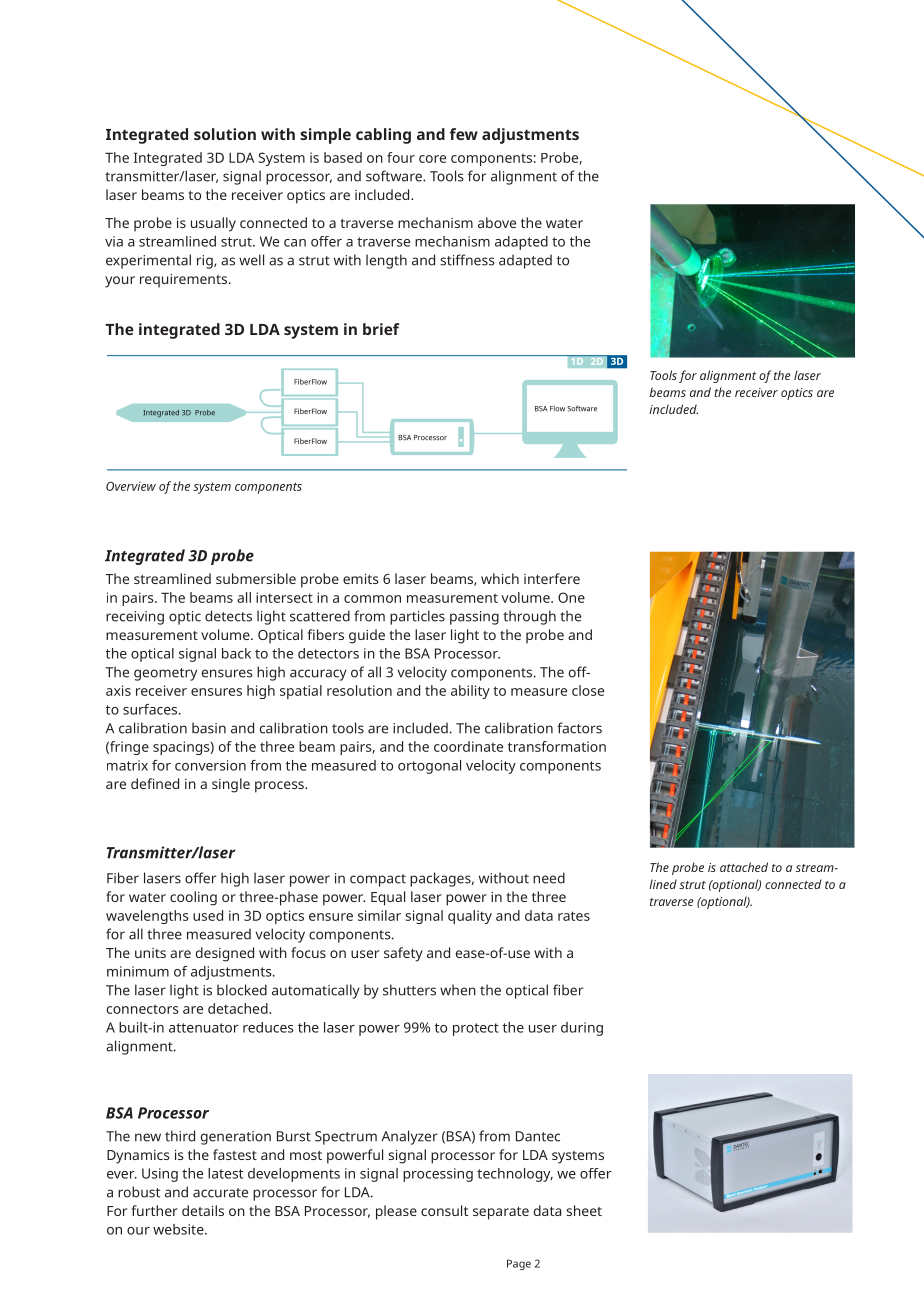  I want to click on close, so click(588, 690).
